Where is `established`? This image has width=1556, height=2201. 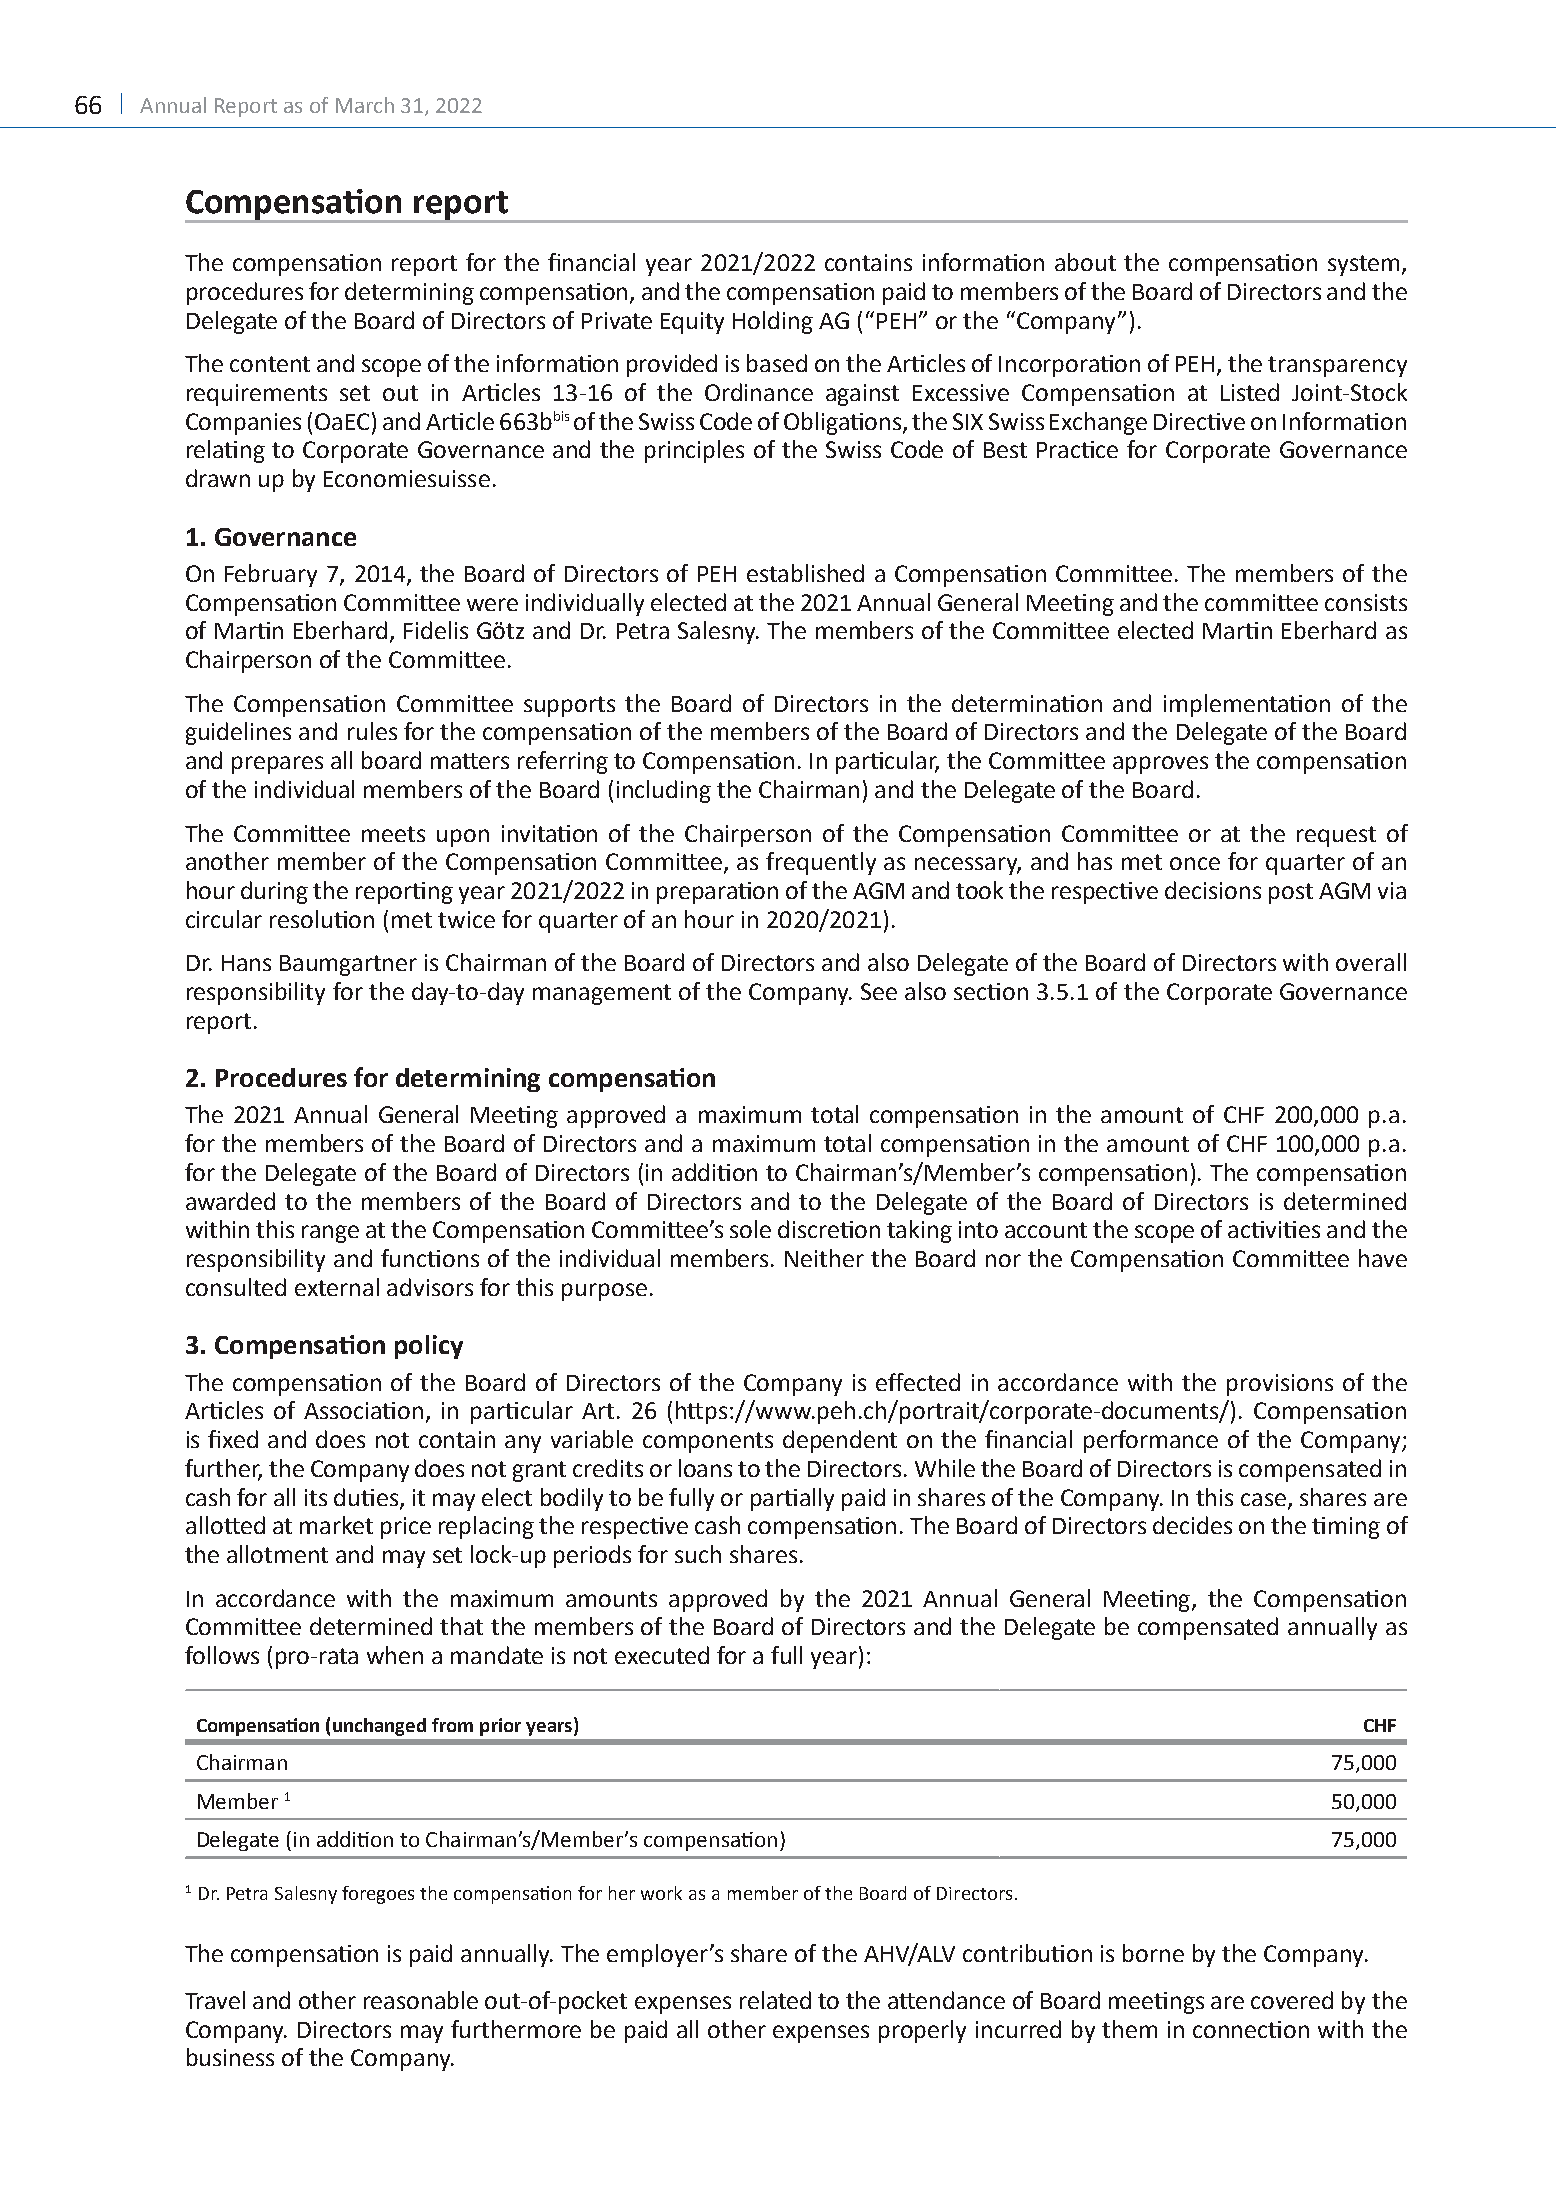
established is located at coordinates (805, 573).
